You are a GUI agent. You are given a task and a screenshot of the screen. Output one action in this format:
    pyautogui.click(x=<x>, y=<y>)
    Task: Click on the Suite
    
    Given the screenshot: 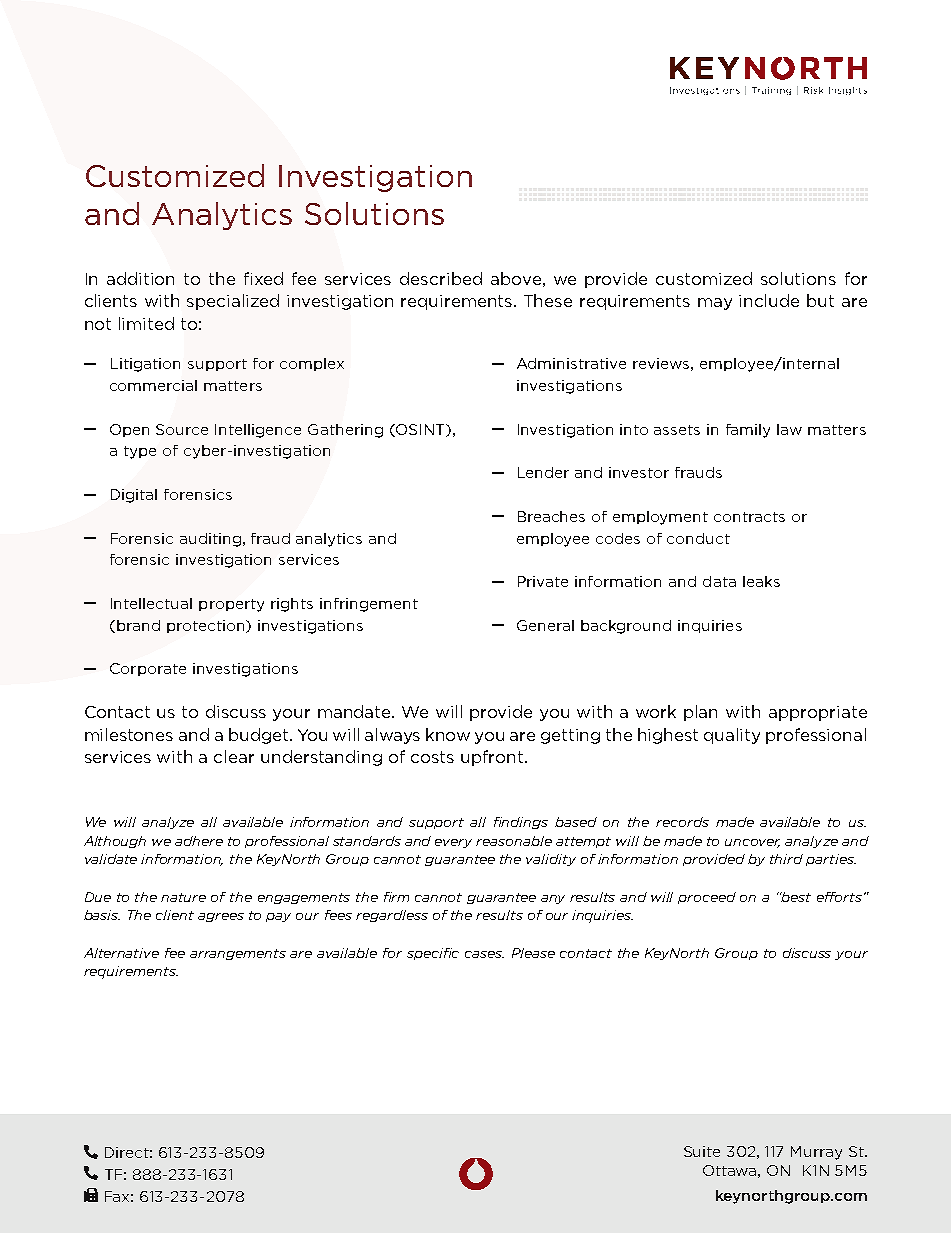 What is the action you would take?
    pyautogui.click(x=702, y=1151)
